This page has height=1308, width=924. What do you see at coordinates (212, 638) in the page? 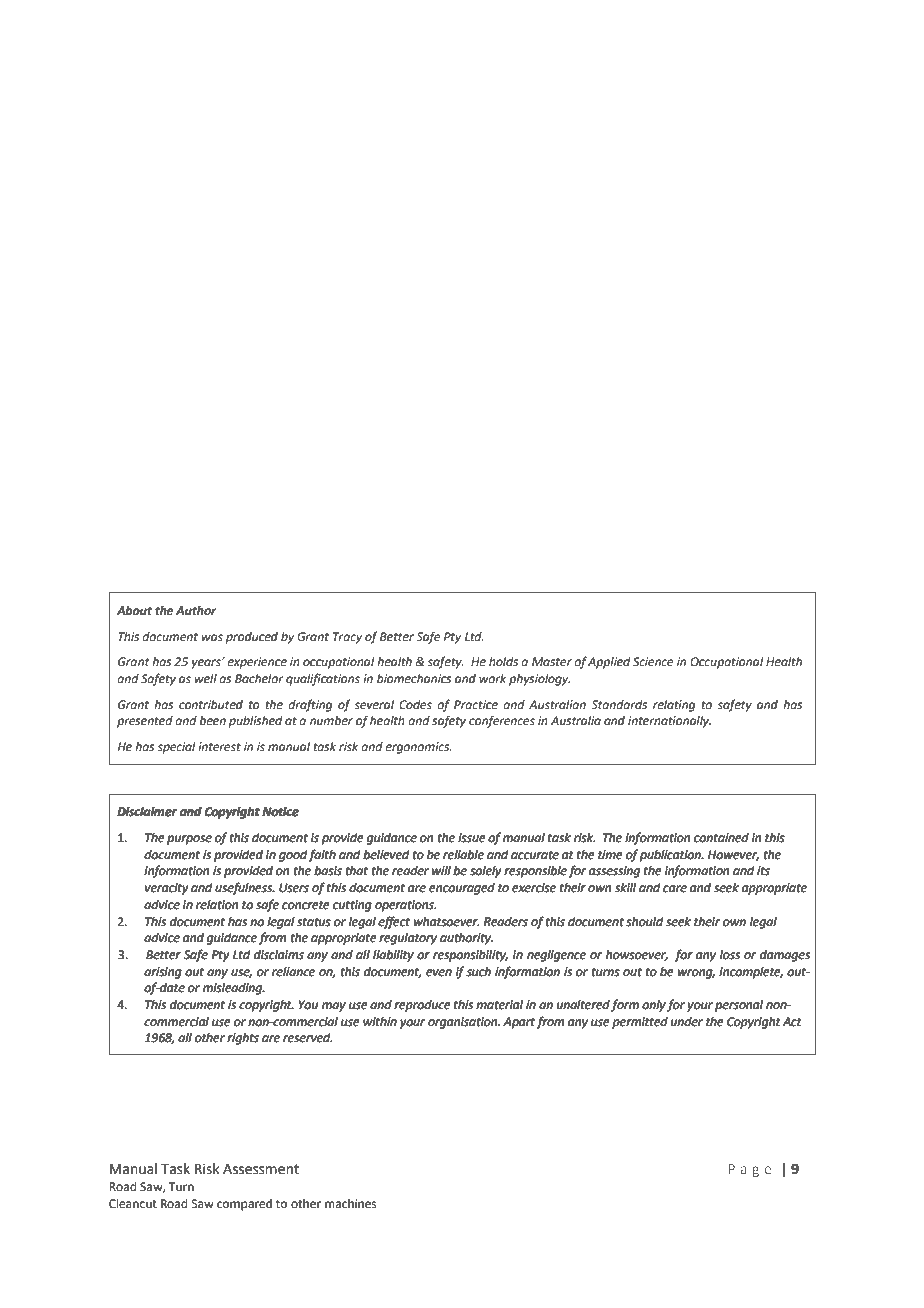
I see `was` at bounding box center [212, 638].
